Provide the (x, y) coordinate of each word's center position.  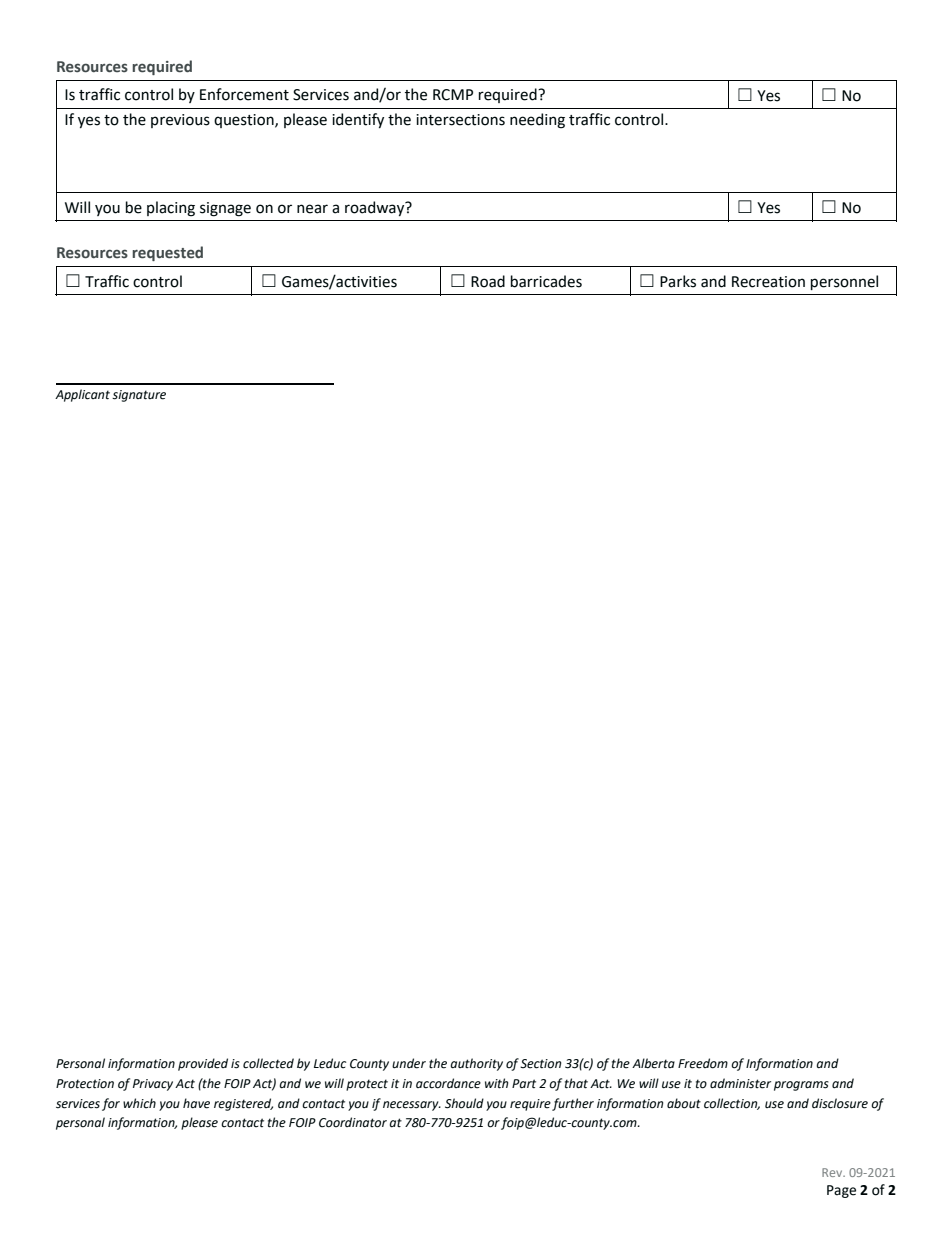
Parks (678, 281)
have (196, 1103)
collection (732, 1104)
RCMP (453, 95)
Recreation (768, 282)
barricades (546, 281)
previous (180, 121)
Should (464, 1103)
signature (139, 396)
